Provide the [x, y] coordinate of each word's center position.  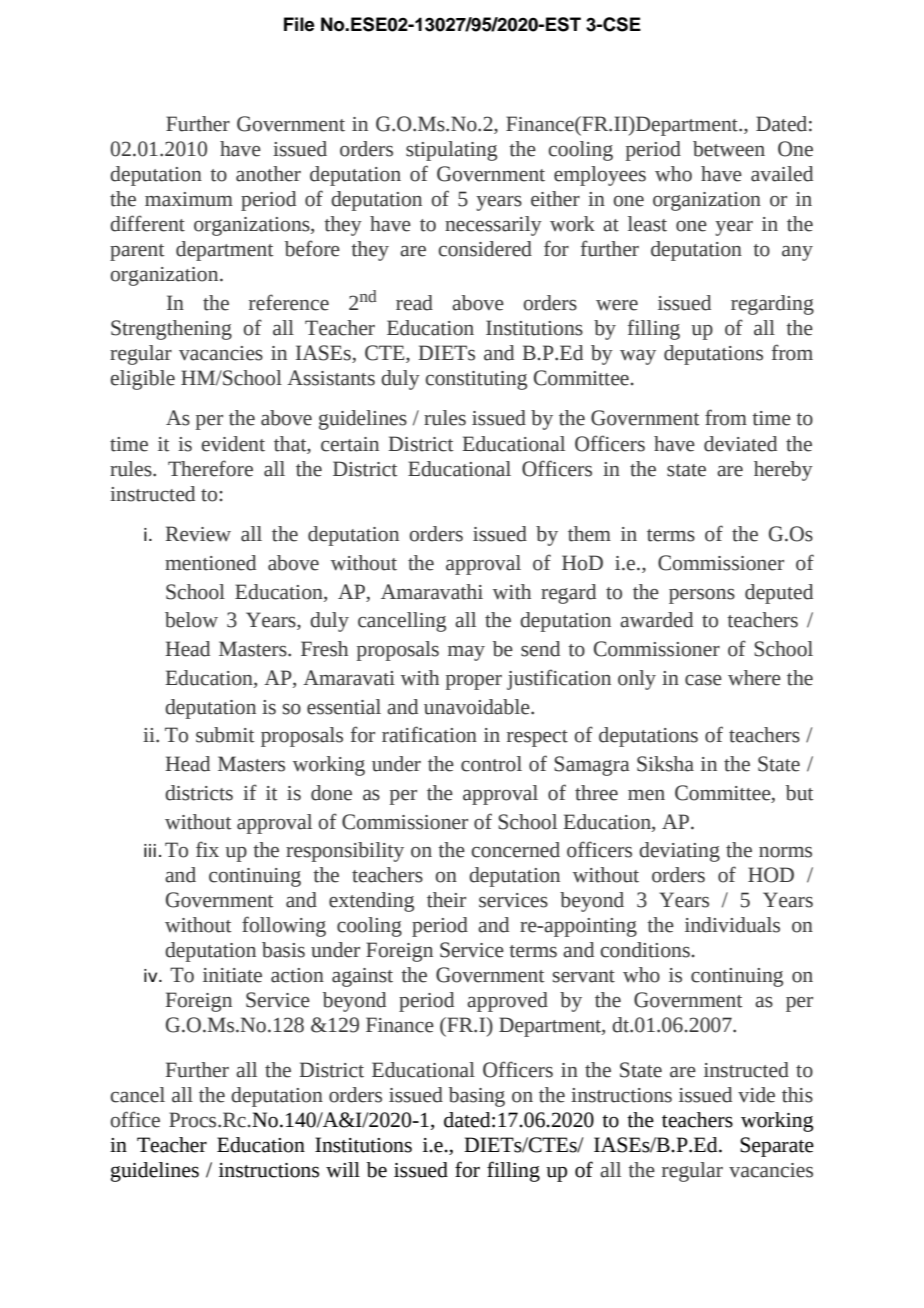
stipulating [451, 151]
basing [477, 1097]
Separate [777, 1147]
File [299, 24]
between [729, 149]
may [466, 653]
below [191, 620]
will [343, 1170]
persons [702, 596]
